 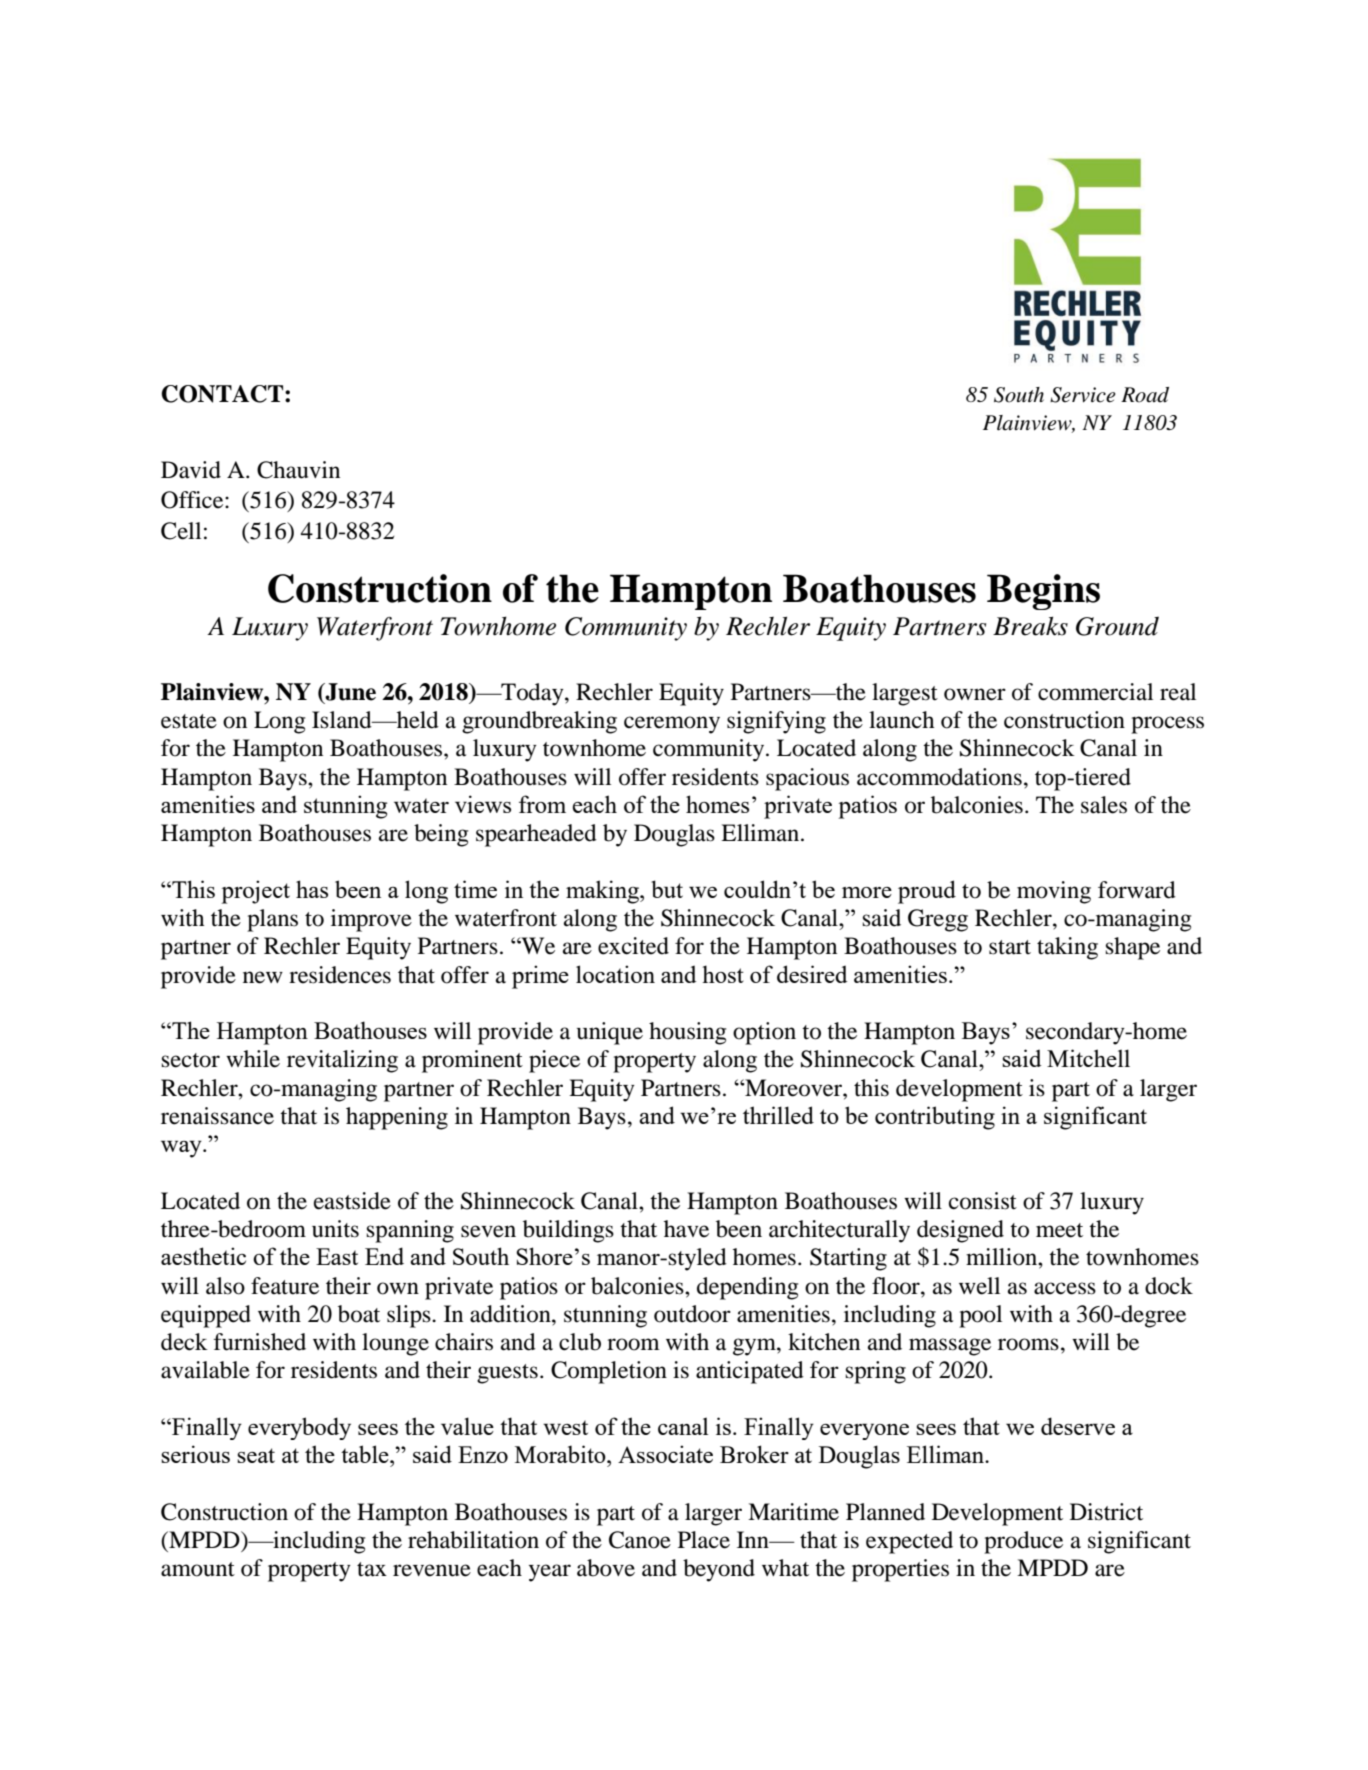 I want to click on taking, so click(x=1067, y=948).
